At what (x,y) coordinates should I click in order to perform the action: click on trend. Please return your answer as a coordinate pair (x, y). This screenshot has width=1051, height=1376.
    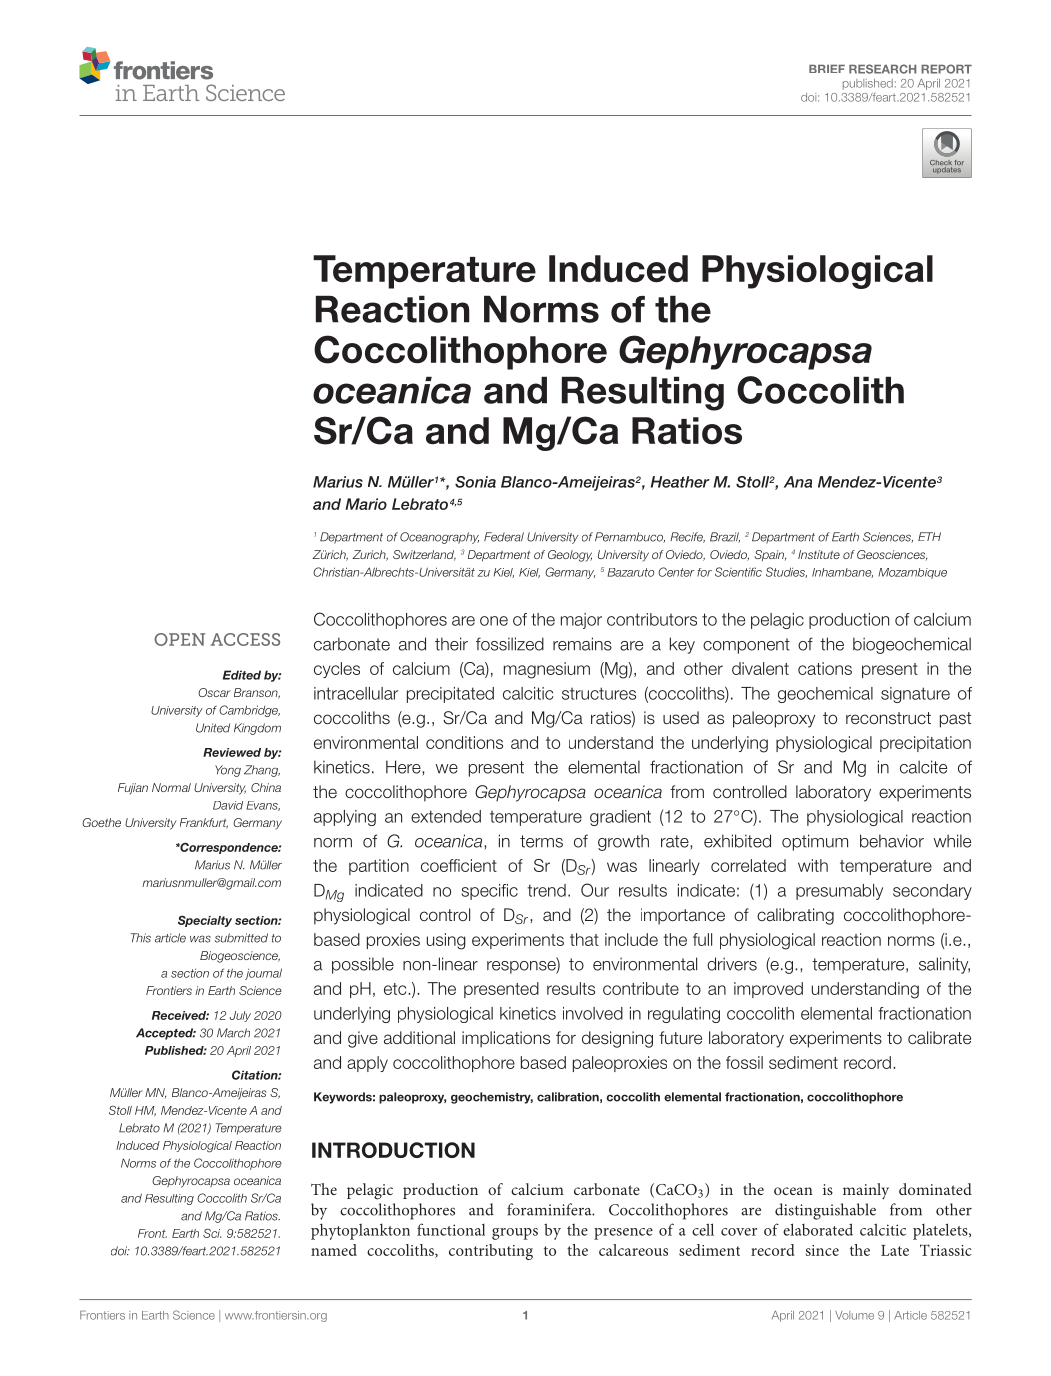
    Looking at the image, I should click on (546, 890).
